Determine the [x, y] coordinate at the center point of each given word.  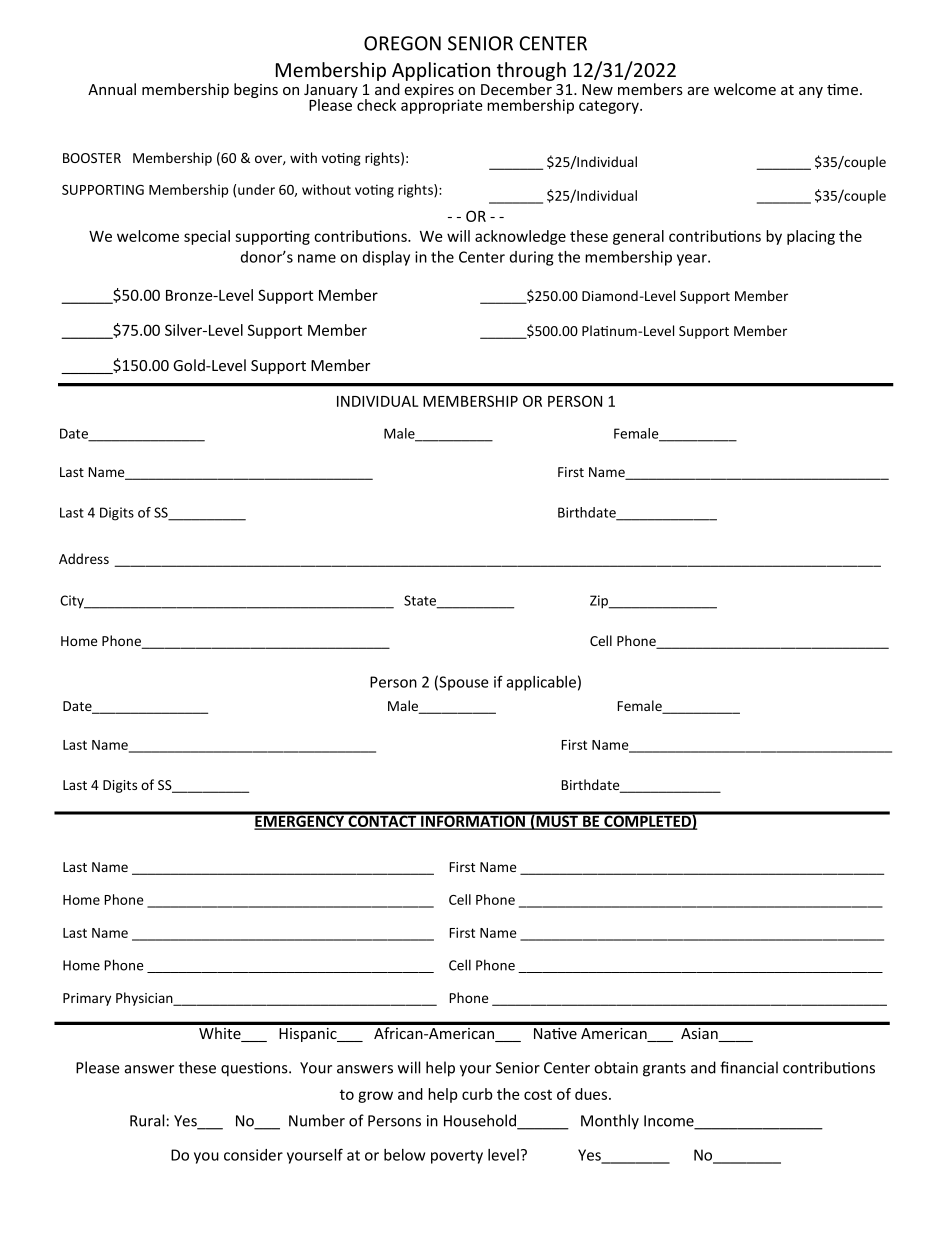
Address [84, 558]
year [693, 260]
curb [477, 1094]
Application [441, 71]
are [698, 91]
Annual [112, 89]
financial [749, 1067]
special [207, 237]
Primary [87, 999]
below [404, 1155]
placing [811, 237]
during [531, 258]
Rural [147, 1120]
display [386, 258]
